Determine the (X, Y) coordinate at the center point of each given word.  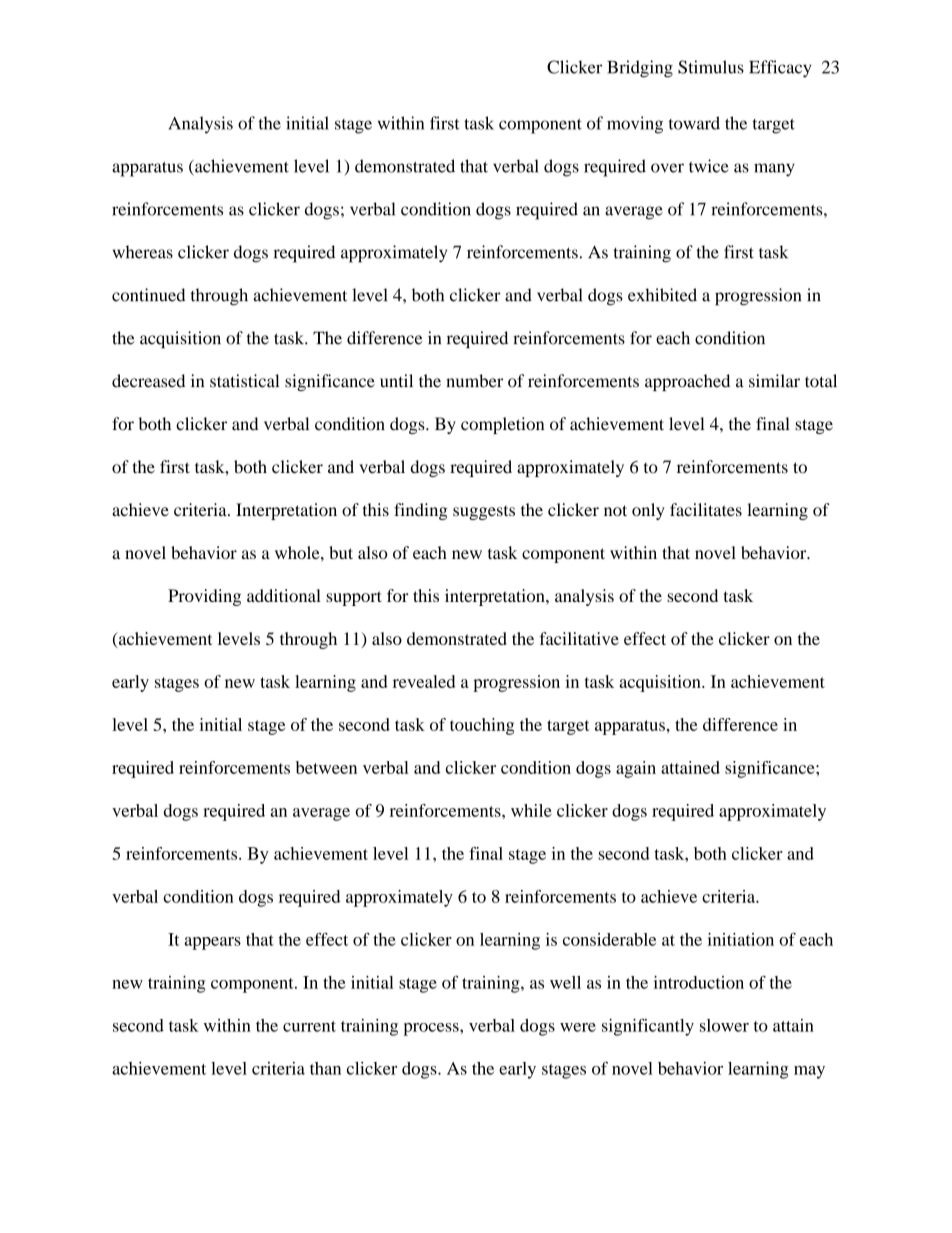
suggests (484, 513)
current (309, 1026)
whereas (143, 252)
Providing (204, 597)
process (432, 1029)
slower (724, 1025)
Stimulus (711, 67)
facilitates (706, 509)
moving (635, 125)
